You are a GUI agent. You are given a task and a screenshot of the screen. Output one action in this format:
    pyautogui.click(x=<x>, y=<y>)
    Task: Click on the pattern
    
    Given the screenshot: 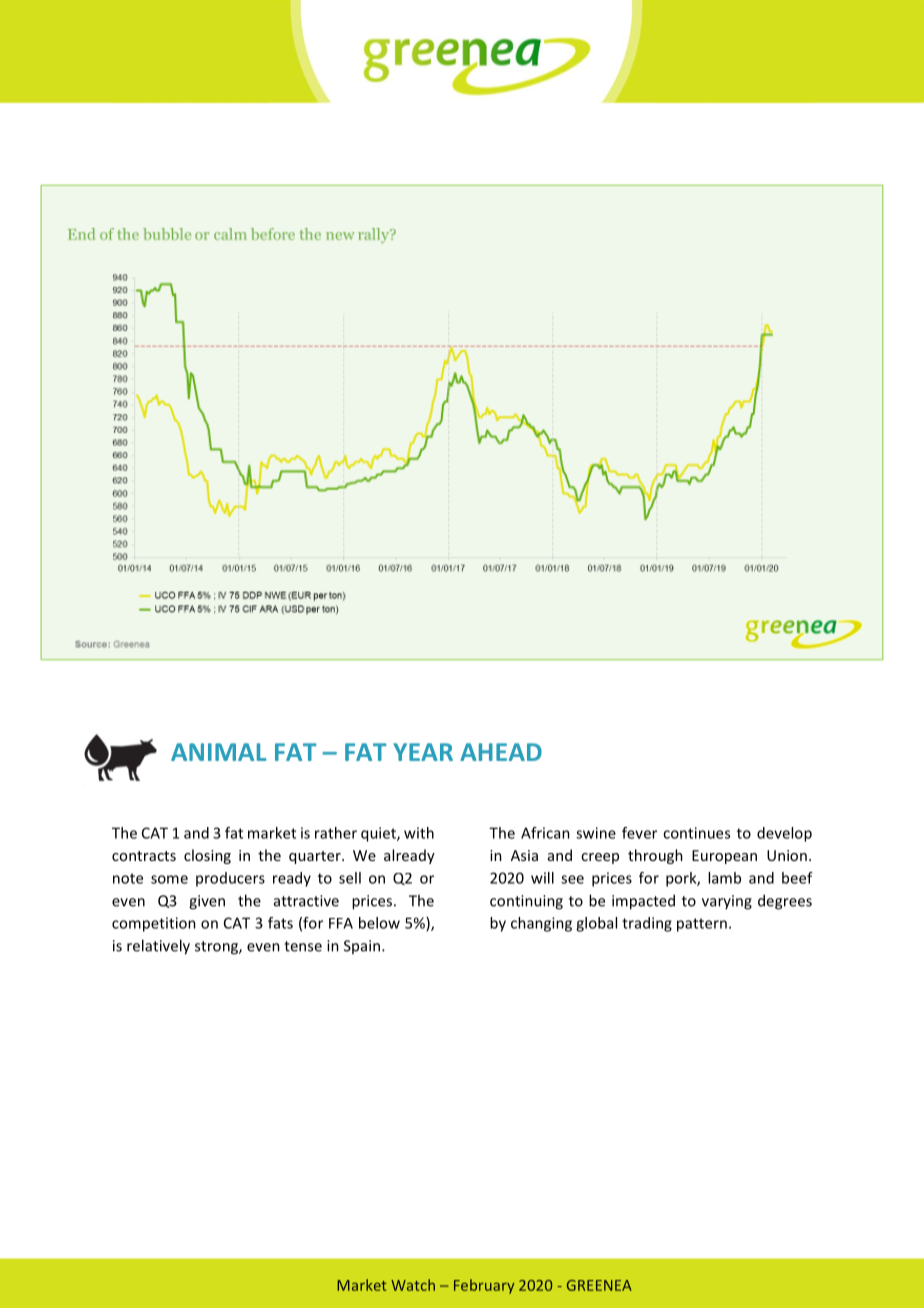 What is the action you would take?
    pyautogui.click(x=702, y=925)
